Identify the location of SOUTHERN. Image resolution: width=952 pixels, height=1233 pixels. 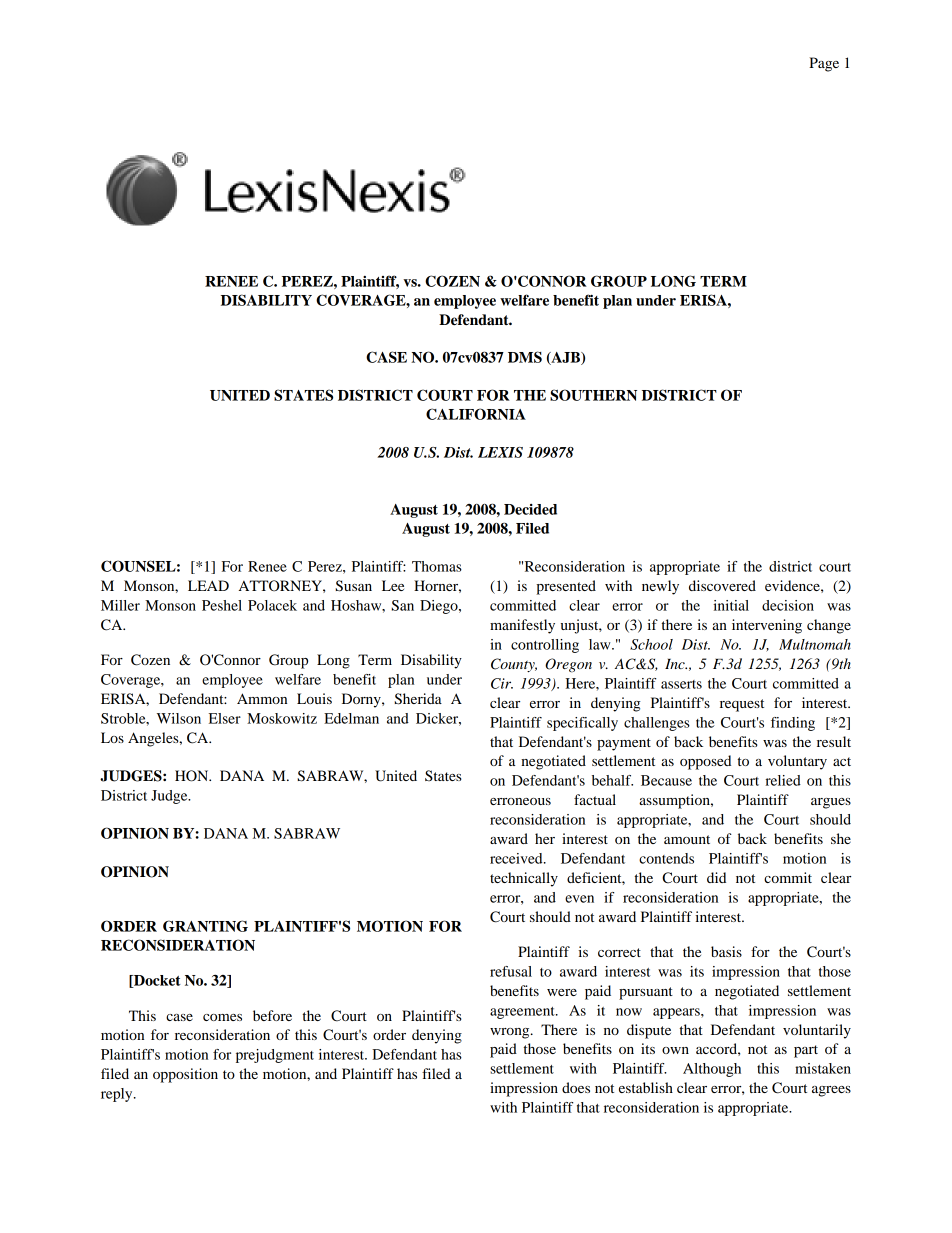
(593, 395).
